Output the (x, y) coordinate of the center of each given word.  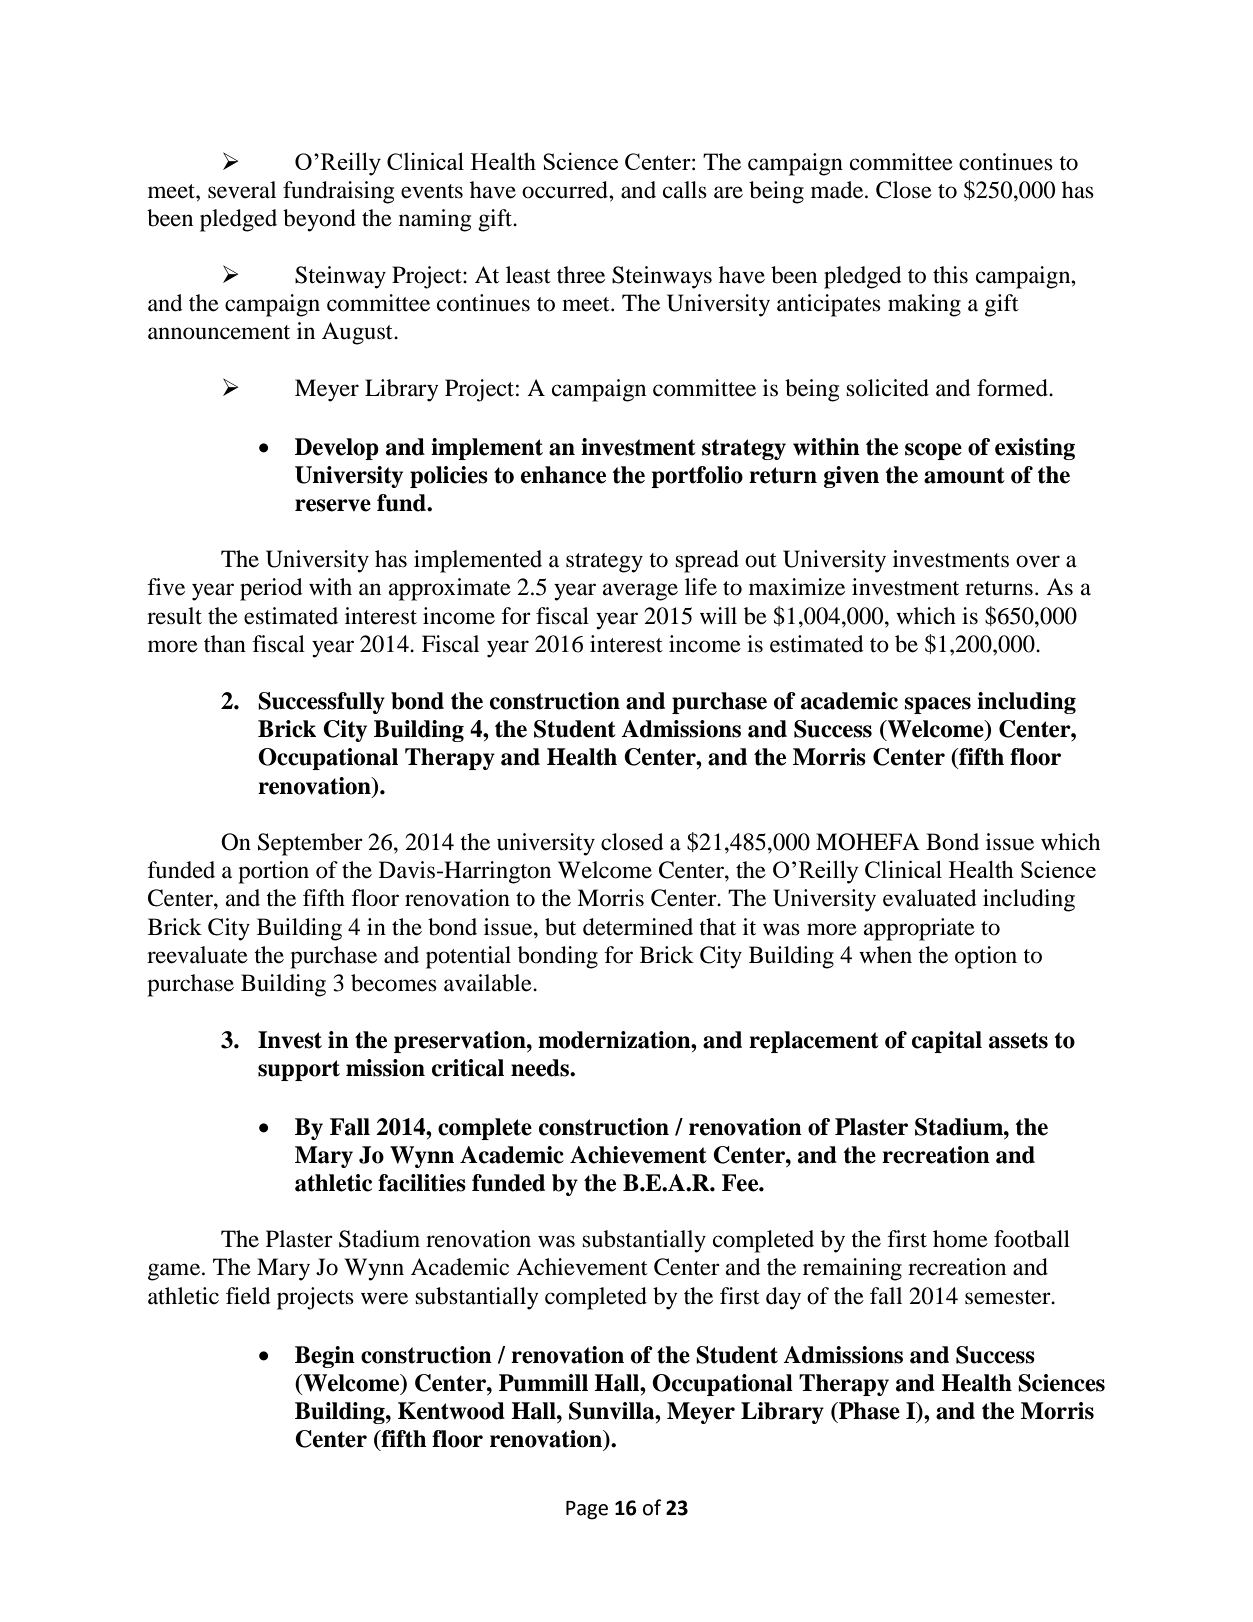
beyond (319, 220)
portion (273, 872)
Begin (325, 1357)
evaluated (930, 898)
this (950, 275)
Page (587, 1510)
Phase (868, 1411)
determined (638, 927)
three (581, 275)
